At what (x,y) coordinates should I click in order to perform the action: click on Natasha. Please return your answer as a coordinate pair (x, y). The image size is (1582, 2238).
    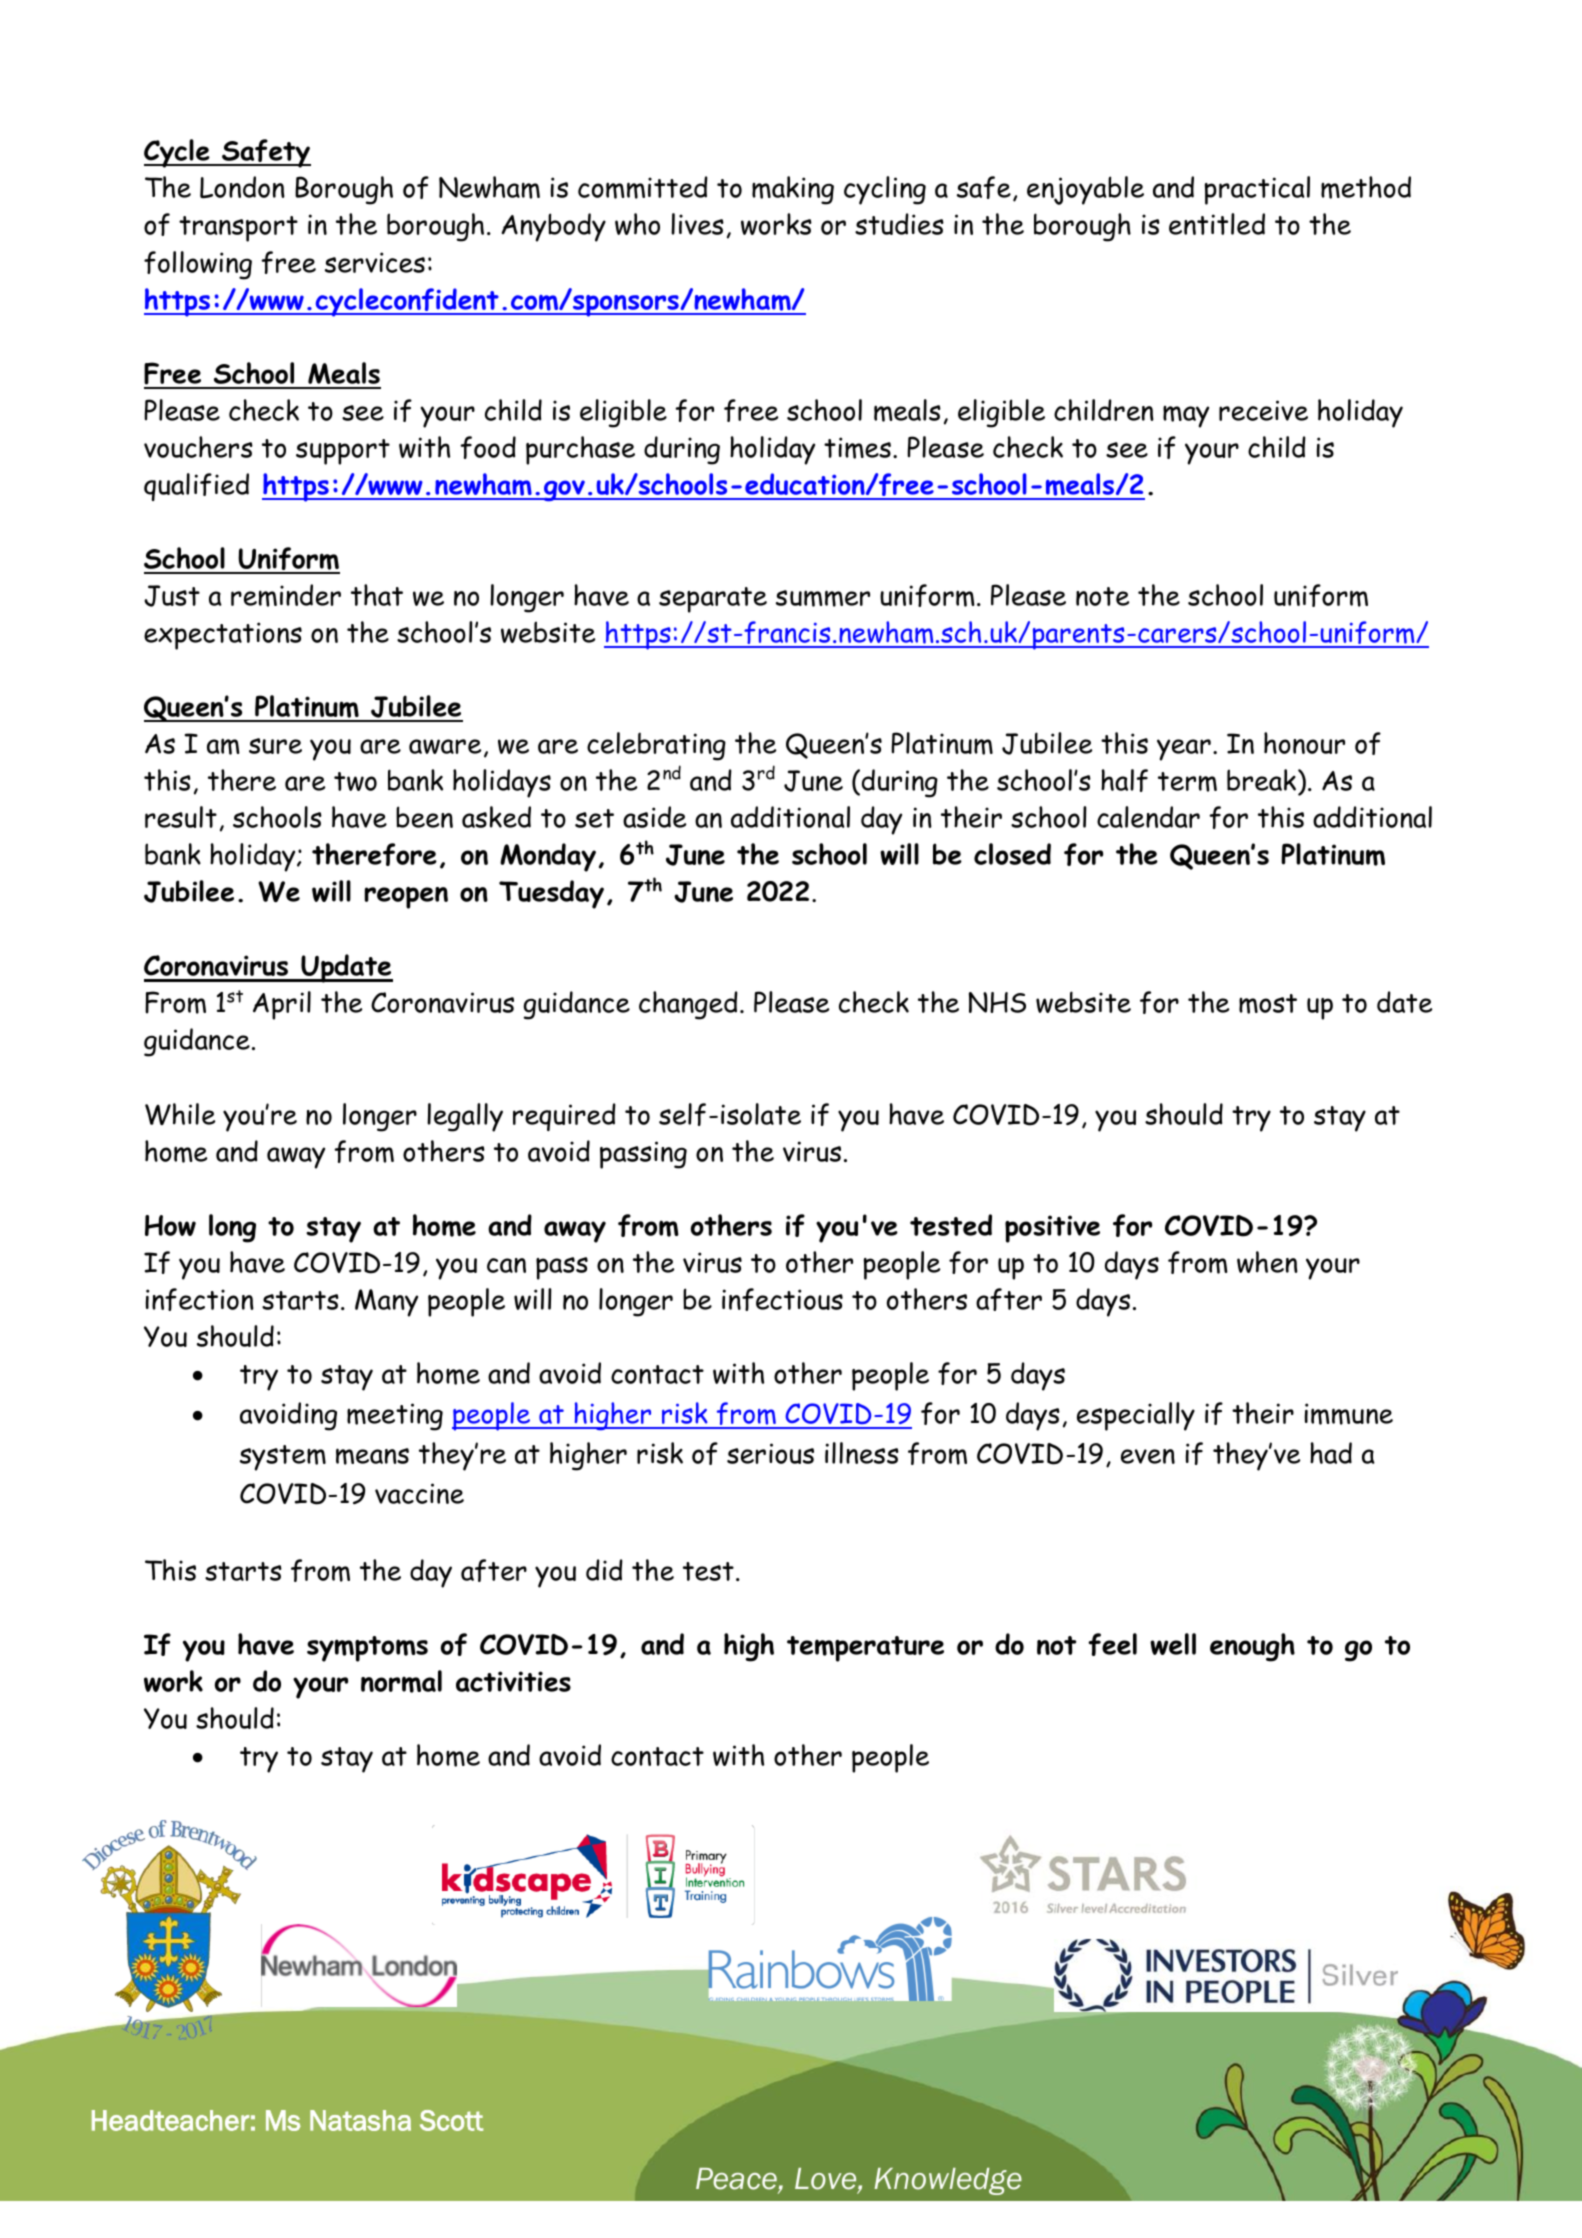
    Looking at the image, I should click on (360, 2120).
